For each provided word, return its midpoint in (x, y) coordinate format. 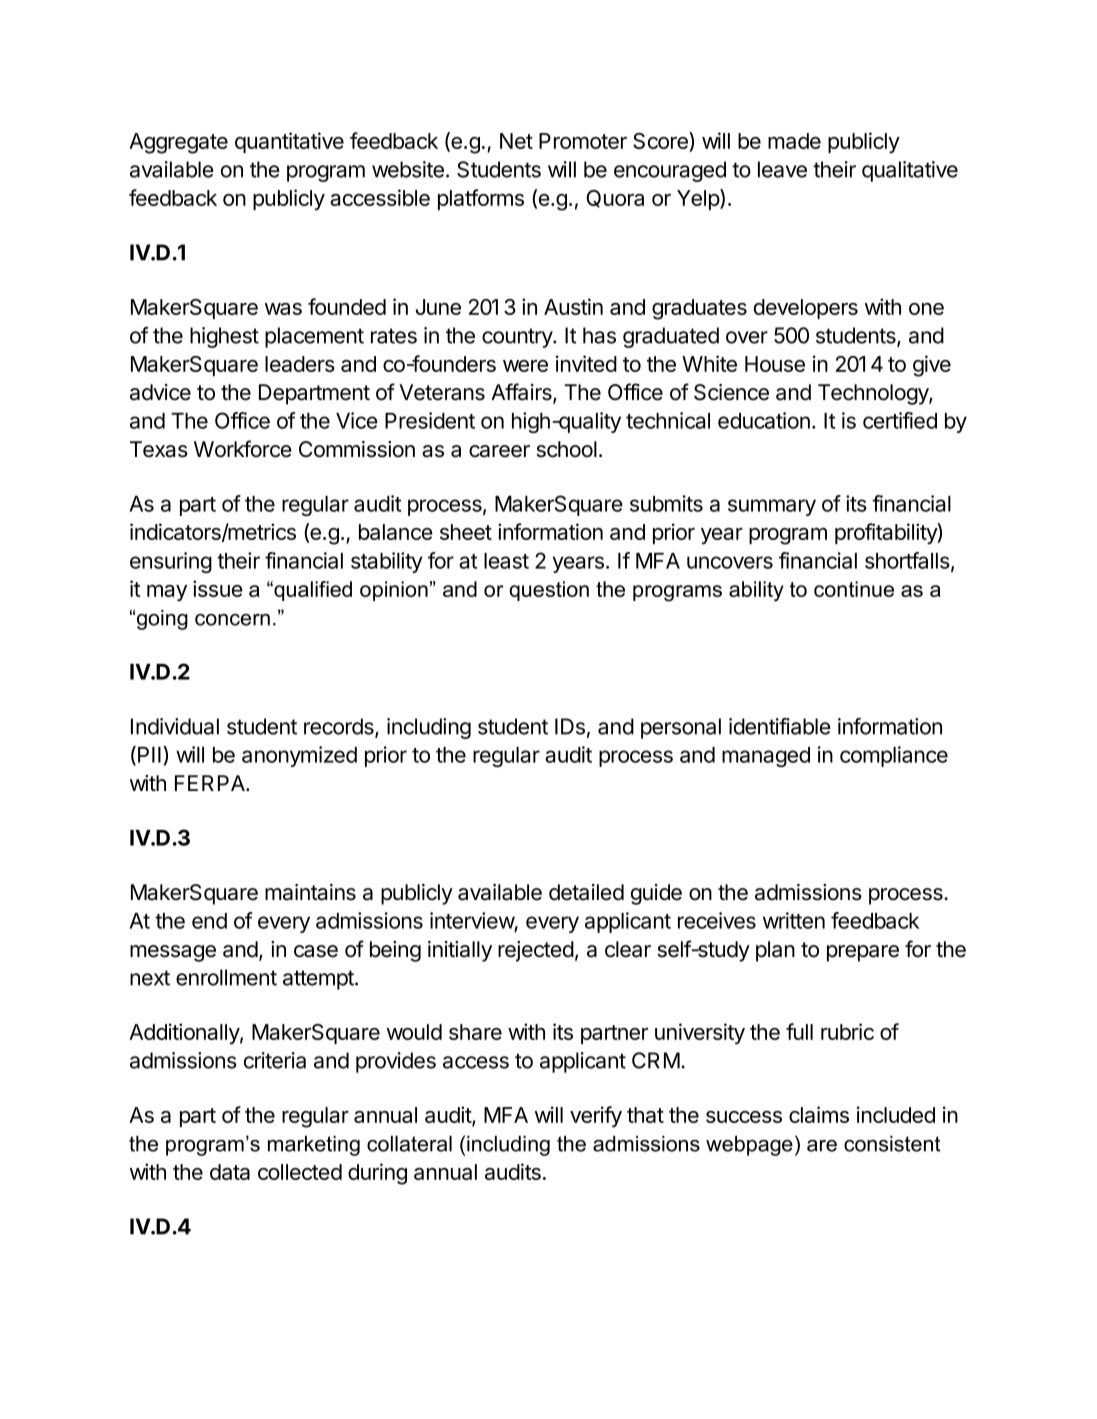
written (794, 920)
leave (782, 169)
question (549, 591)
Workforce (243, 449)
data (230, 1172)
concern (232, 620)
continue (854, 589)
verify (596, 1117)
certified (900, 420)
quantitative (289, 142)
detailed (586, 892)
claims (819, 1114)
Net (516, 141)
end (209, 921)
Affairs (522, 393)
